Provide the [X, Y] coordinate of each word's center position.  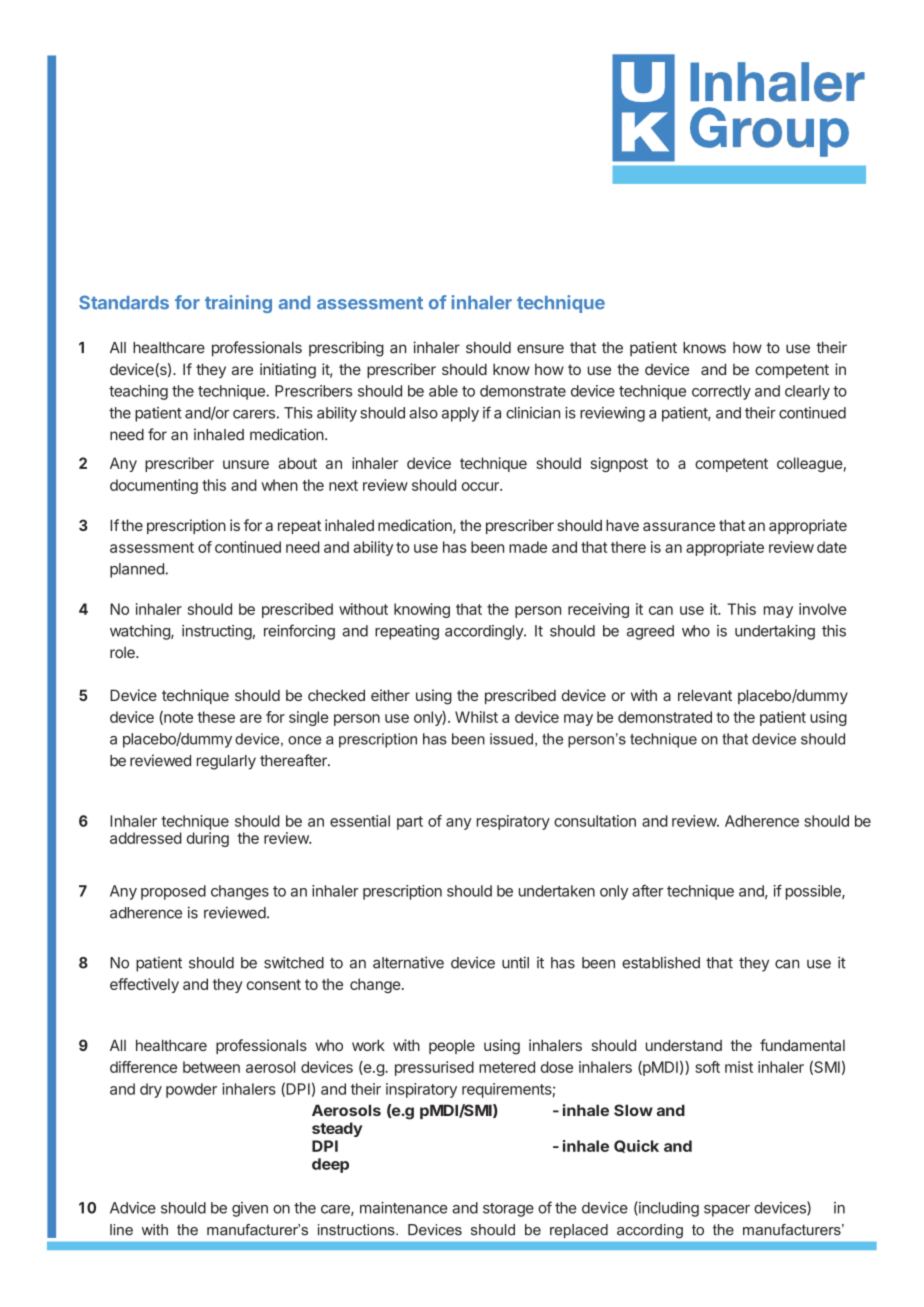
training [238, 304]
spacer [727, 1211]
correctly [721, 392]
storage [508, 1210]
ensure [540, 349]
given [250, 1209]
